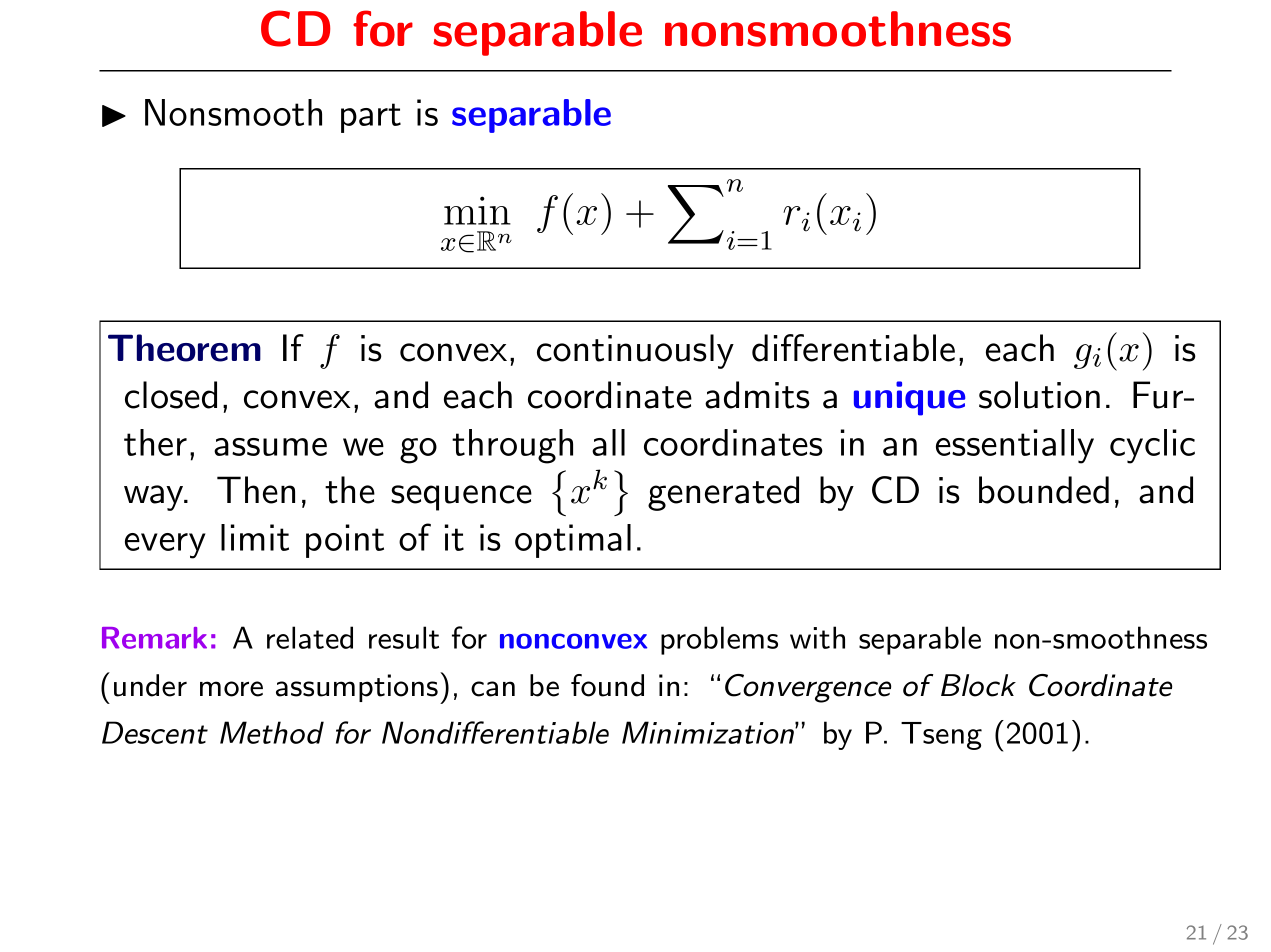 The height and width of the screenshot is (952, 1271). I want to click on continuously, so click(635, 351).
